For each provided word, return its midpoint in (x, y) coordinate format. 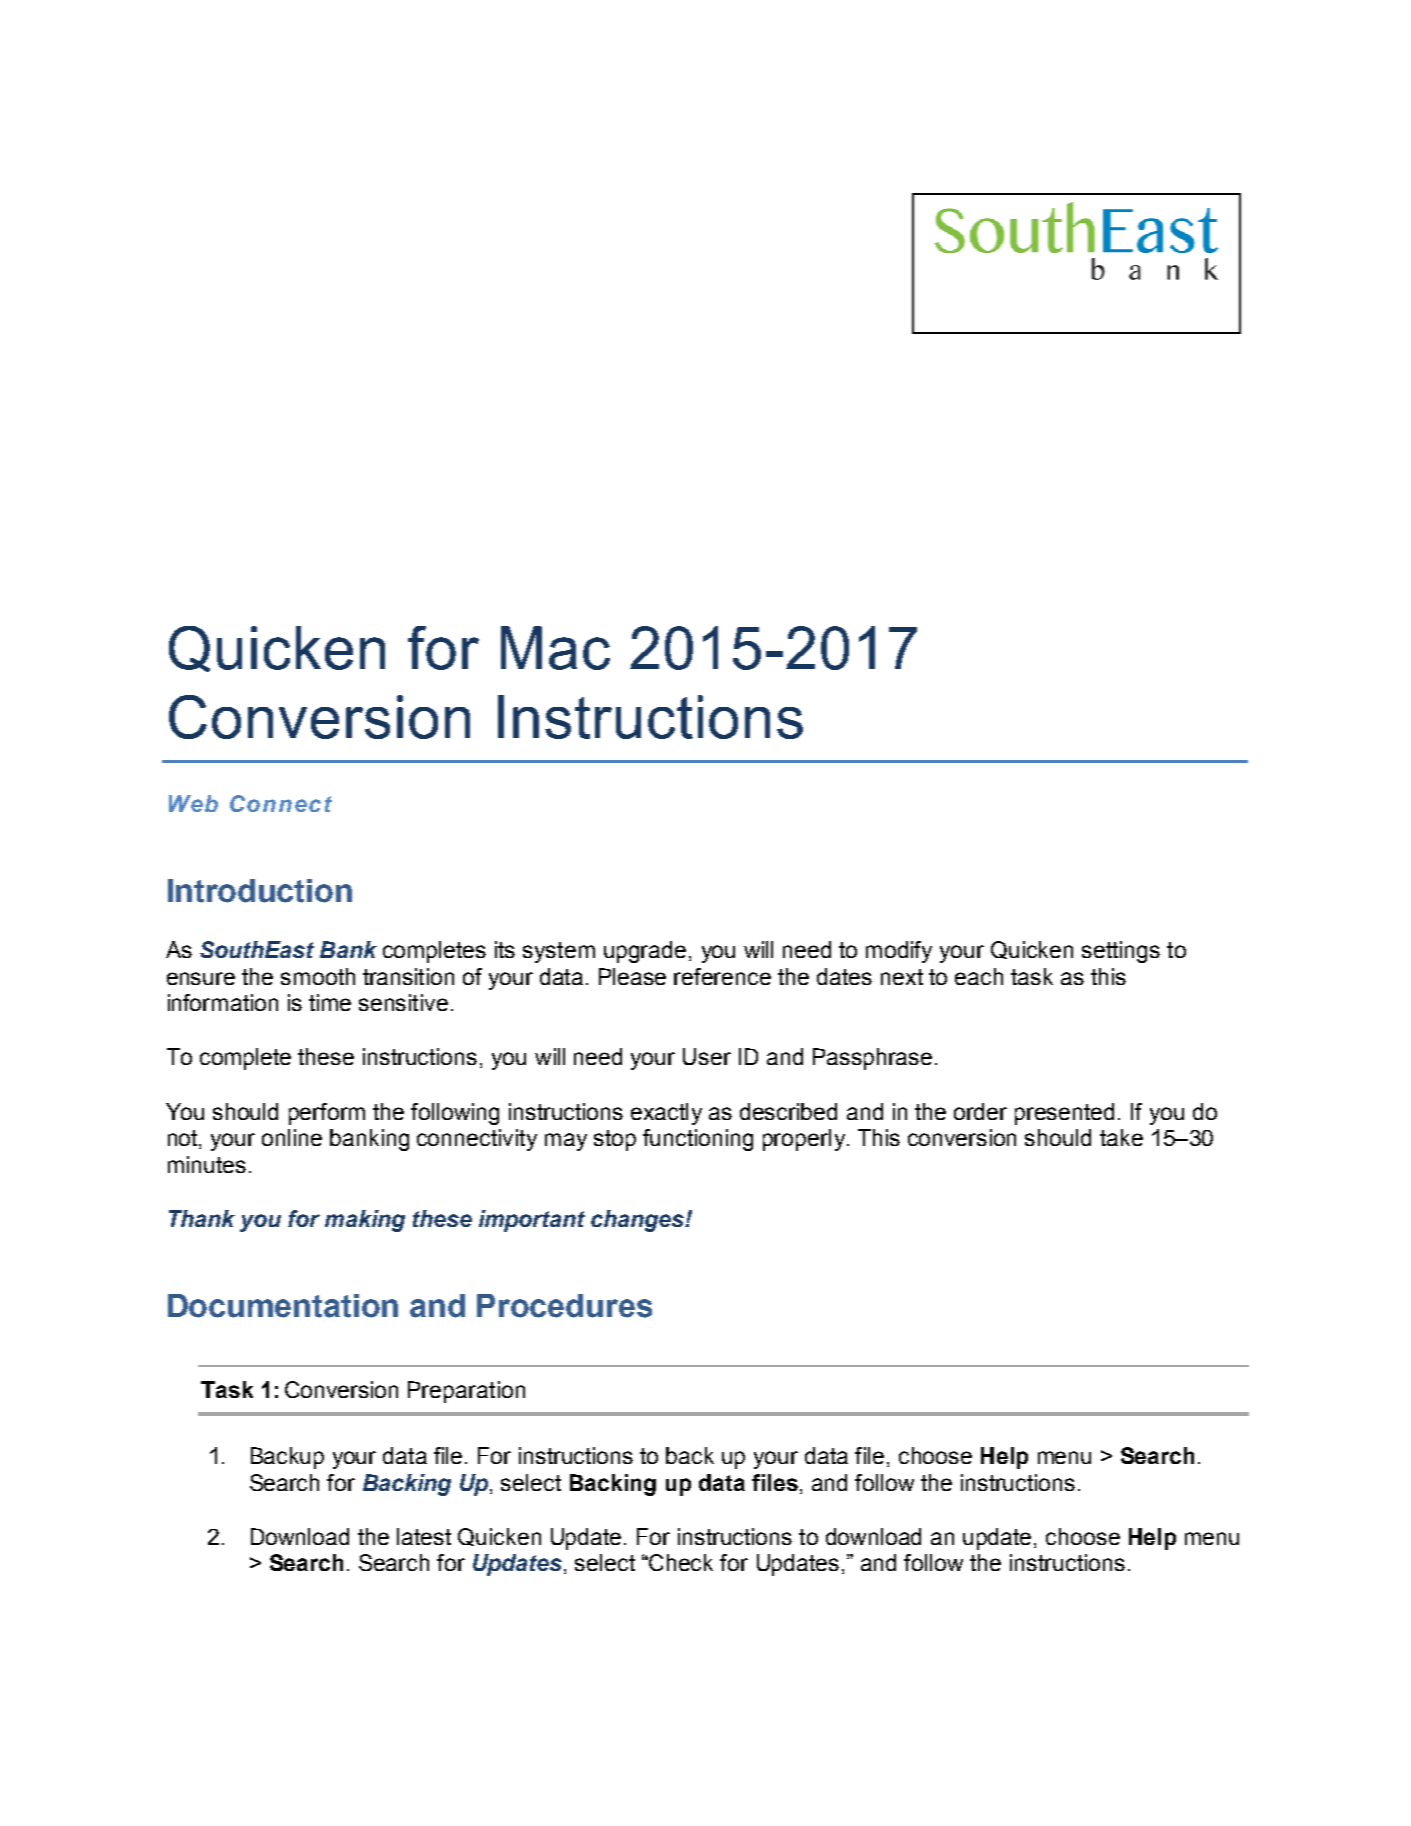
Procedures (564, 1306)
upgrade (645, 952)
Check (681, 1562)
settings (1121, 952)
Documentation (283, 1306)
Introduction (260, 891)
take (1121, 1137)
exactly (666, 1114)
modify (899, 952)
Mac (555, 648)
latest (424, 1536)
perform (327, 1114)
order (980, 1111)
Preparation (466, 1392)
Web (193, 803)
